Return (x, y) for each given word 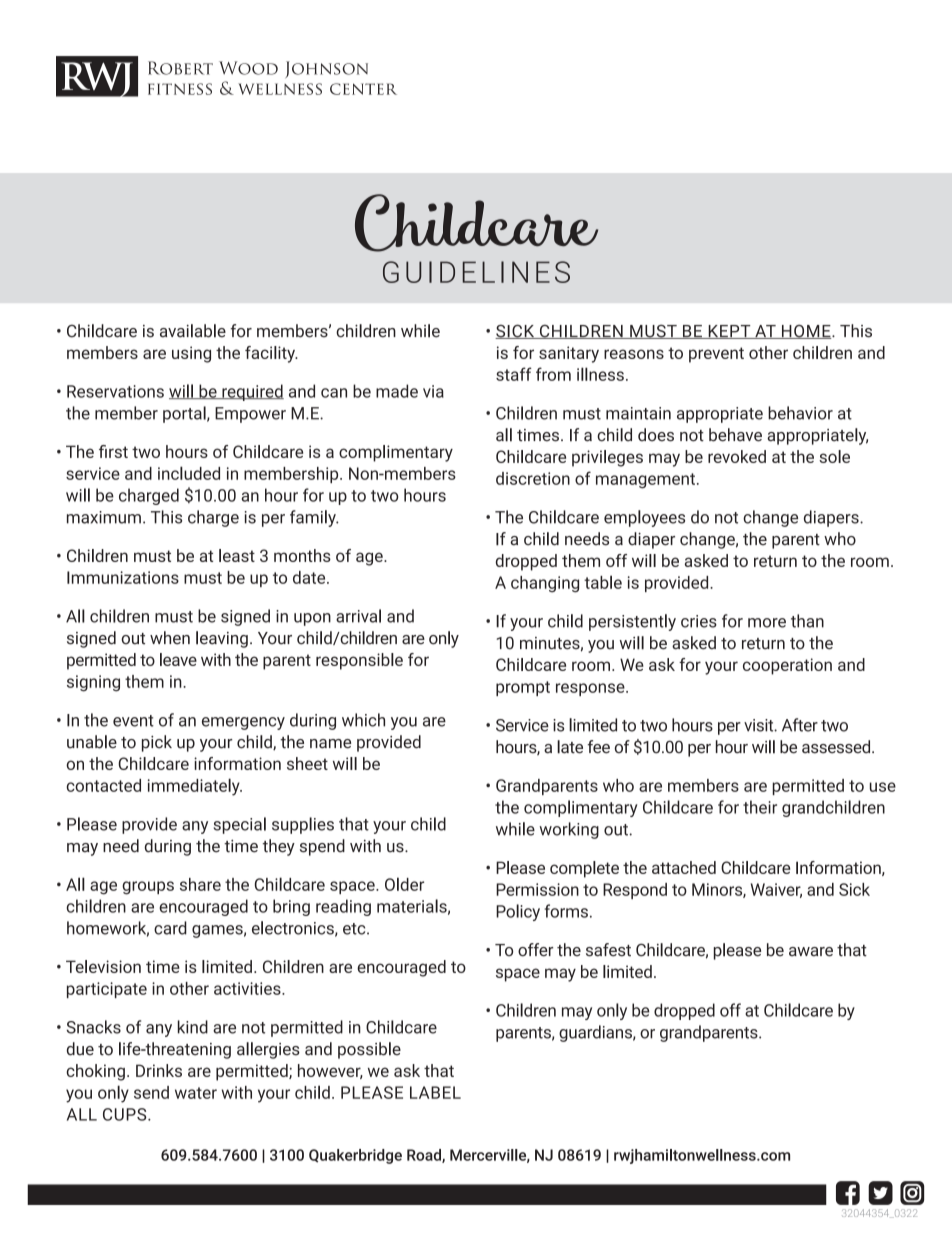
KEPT (729, 332)
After (800, 725)
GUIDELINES (476, 272)
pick (157, 743)
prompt (523, 688)
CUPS (126, 1114)
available (193, 331)
